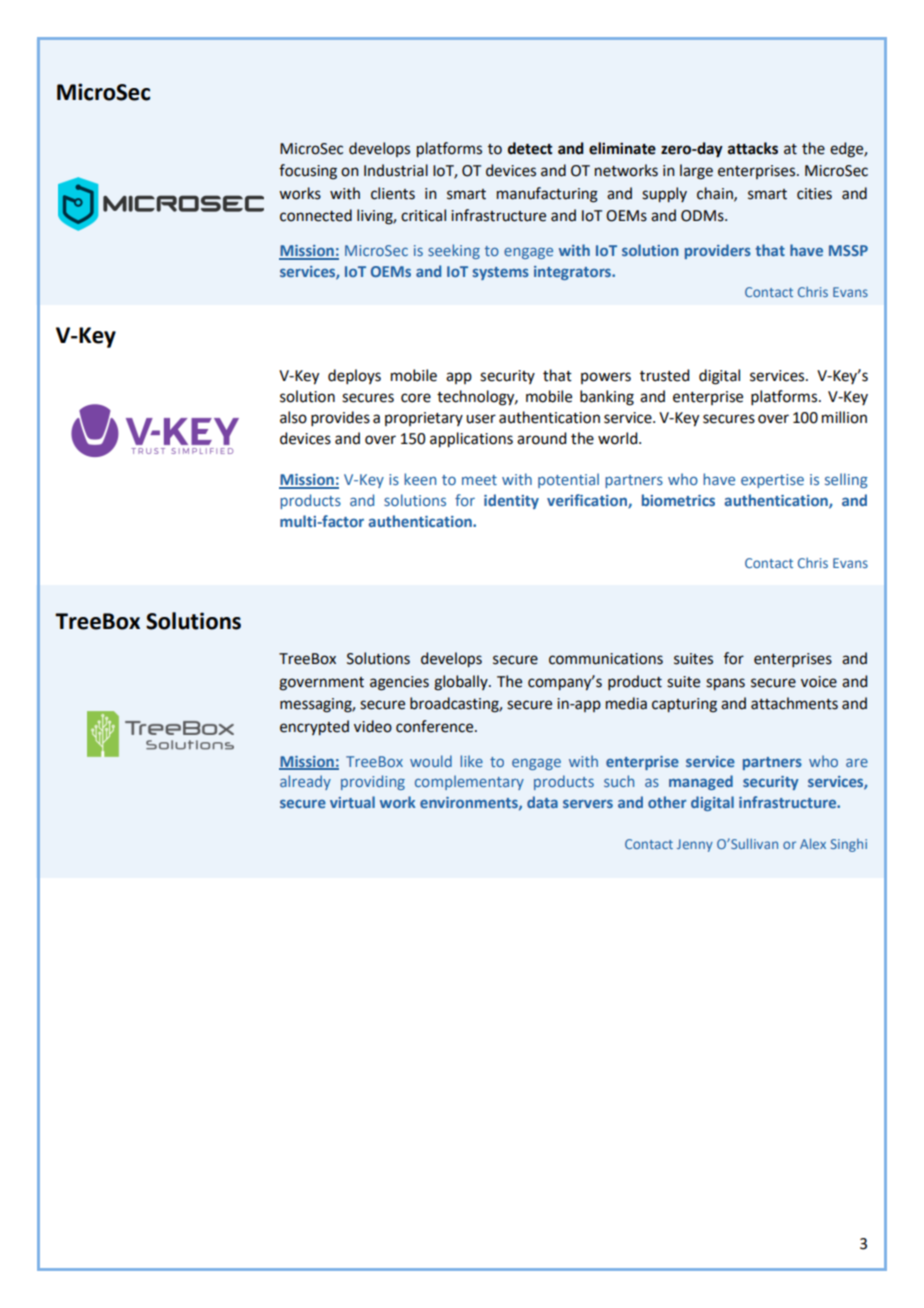  I want to click on powers, so click(606, 378).
